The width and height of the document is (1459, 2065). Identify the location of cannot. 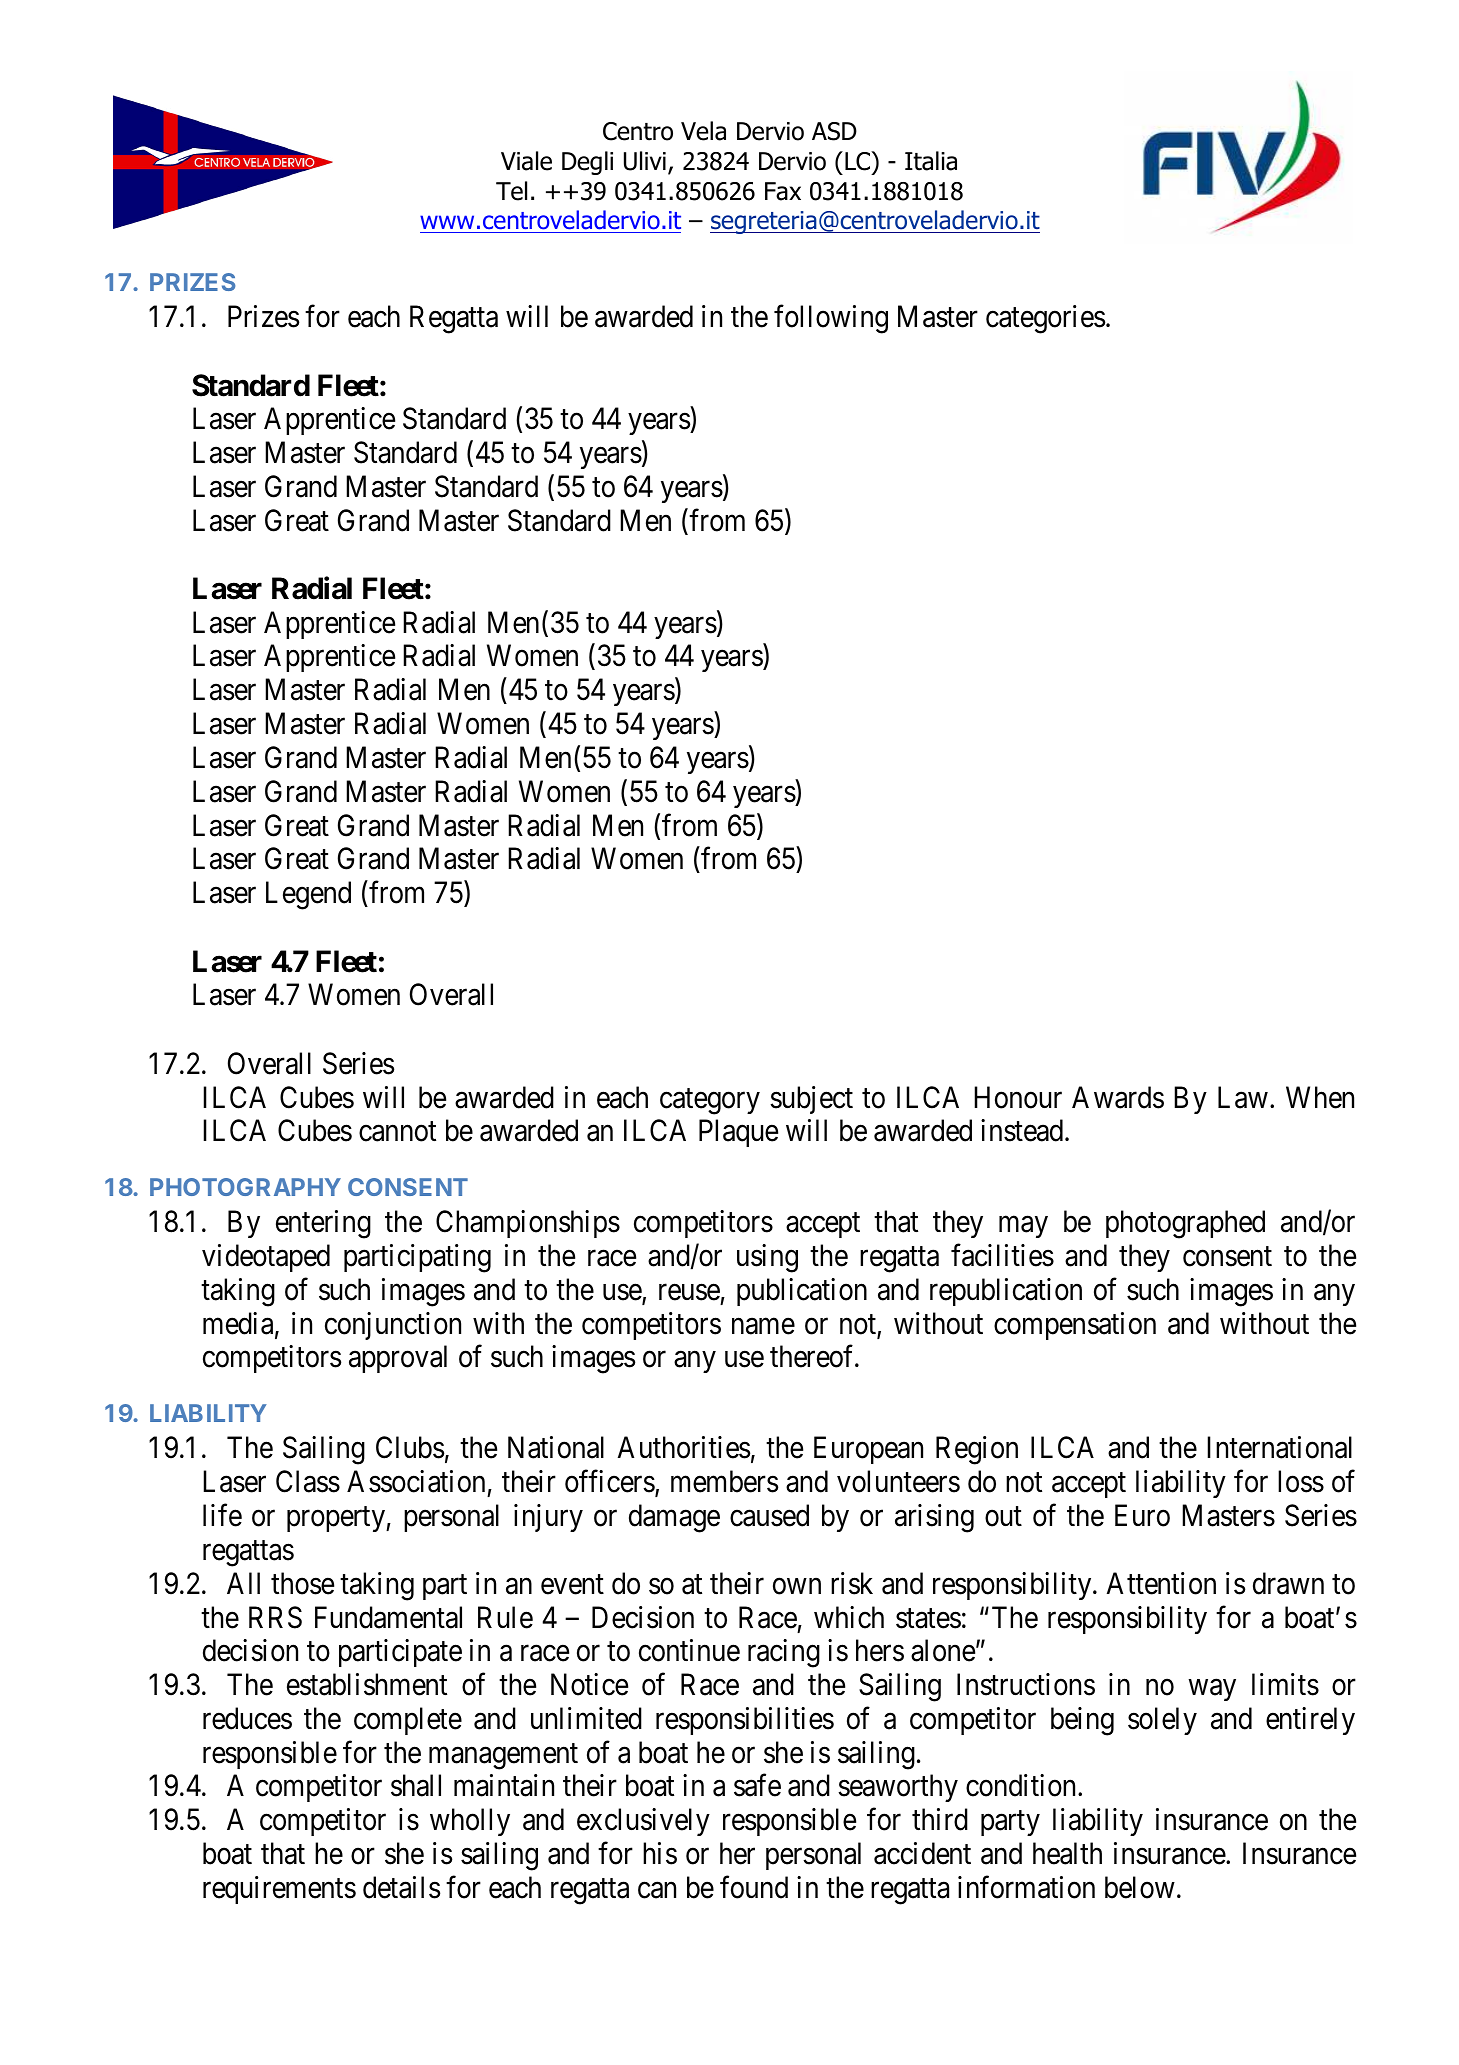
(397, 1132).
